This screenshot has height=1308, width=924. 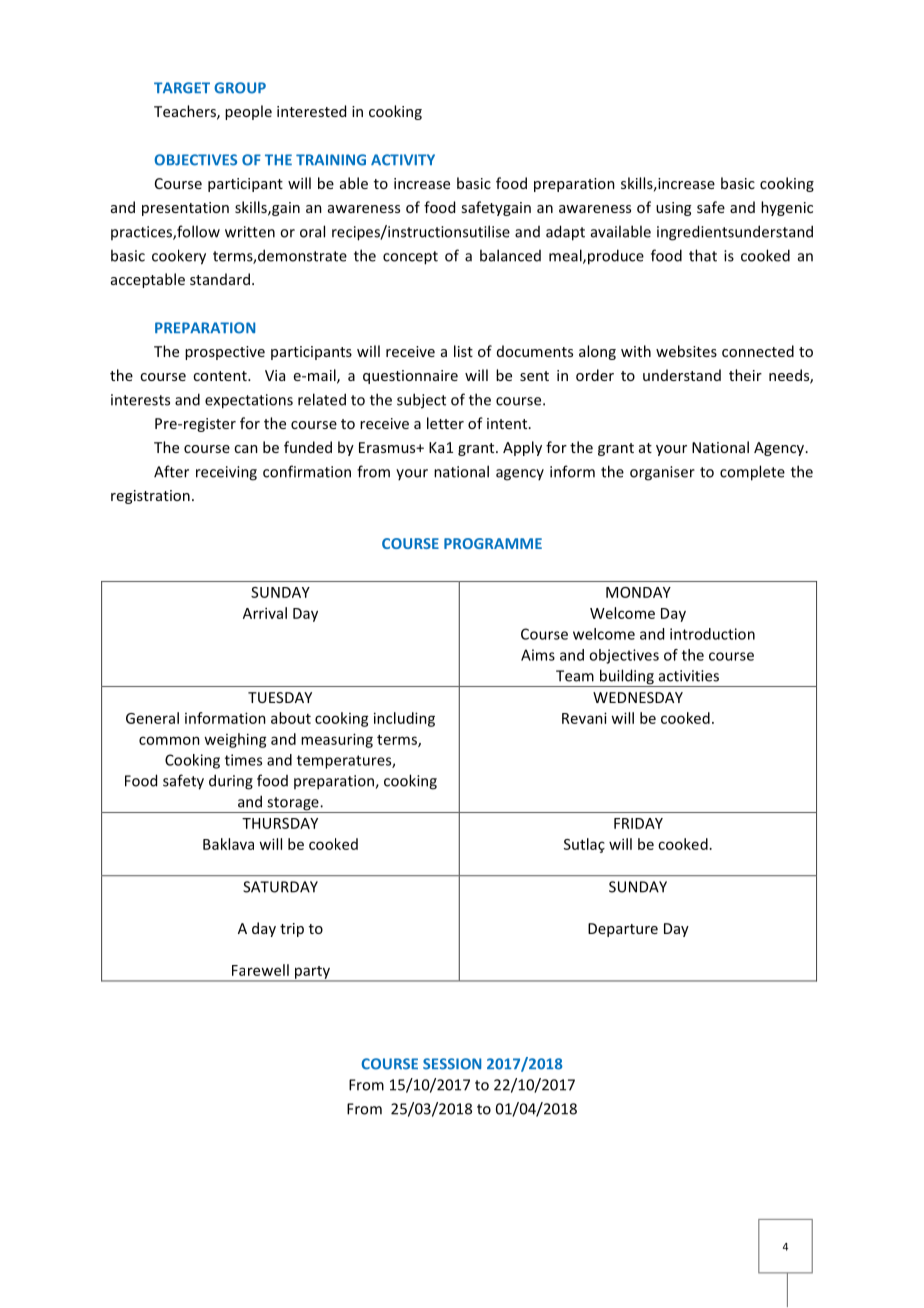 What do you see at coordinates (248, 112) in the screenshot?
I see `people` at bounding box center [248, 112].
